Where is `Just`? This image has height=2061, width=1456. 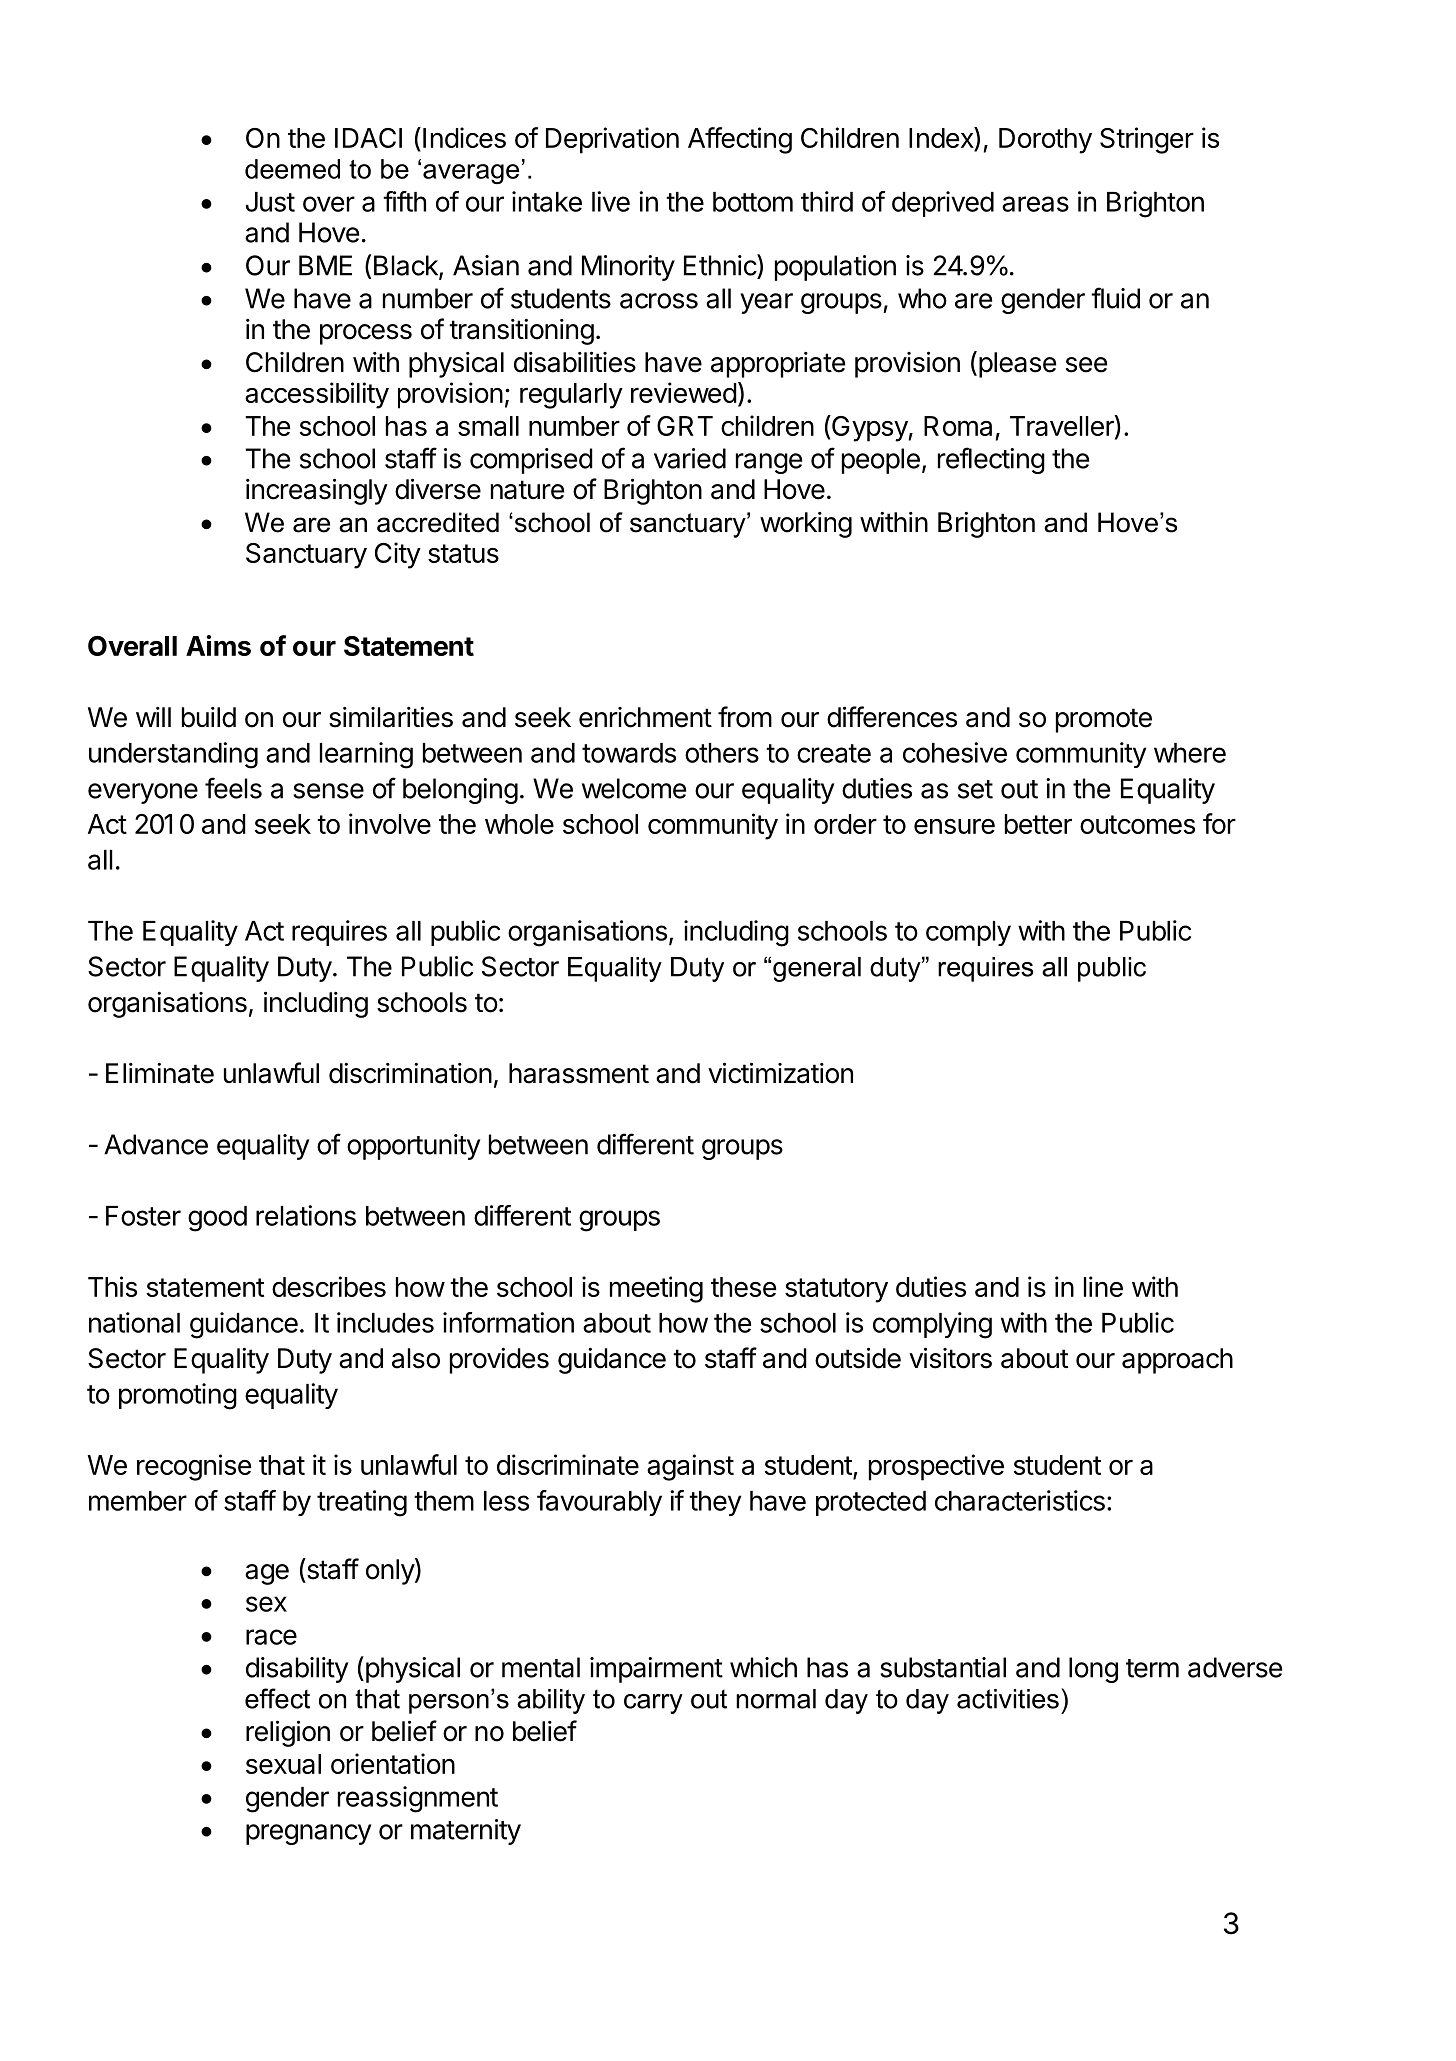 Just is located at coordinates (270, 202).
